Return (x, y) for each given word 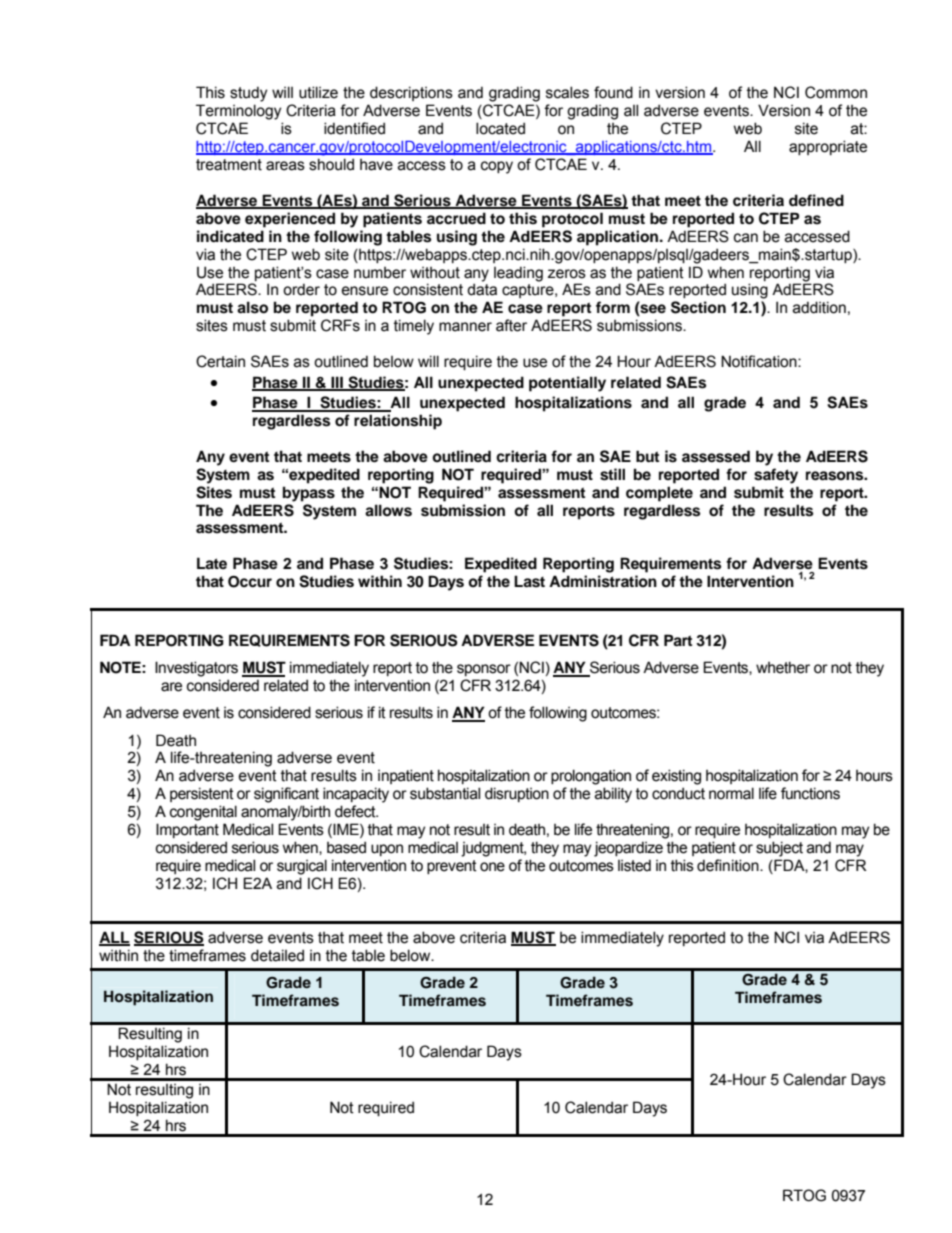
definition (729, 865)
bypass (309, 494)
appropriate (828, 147)
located (500, 128)
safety (776, 476)
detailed (277, 955)
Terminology (238, 112)
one (492, 867)
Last (529, 581)
